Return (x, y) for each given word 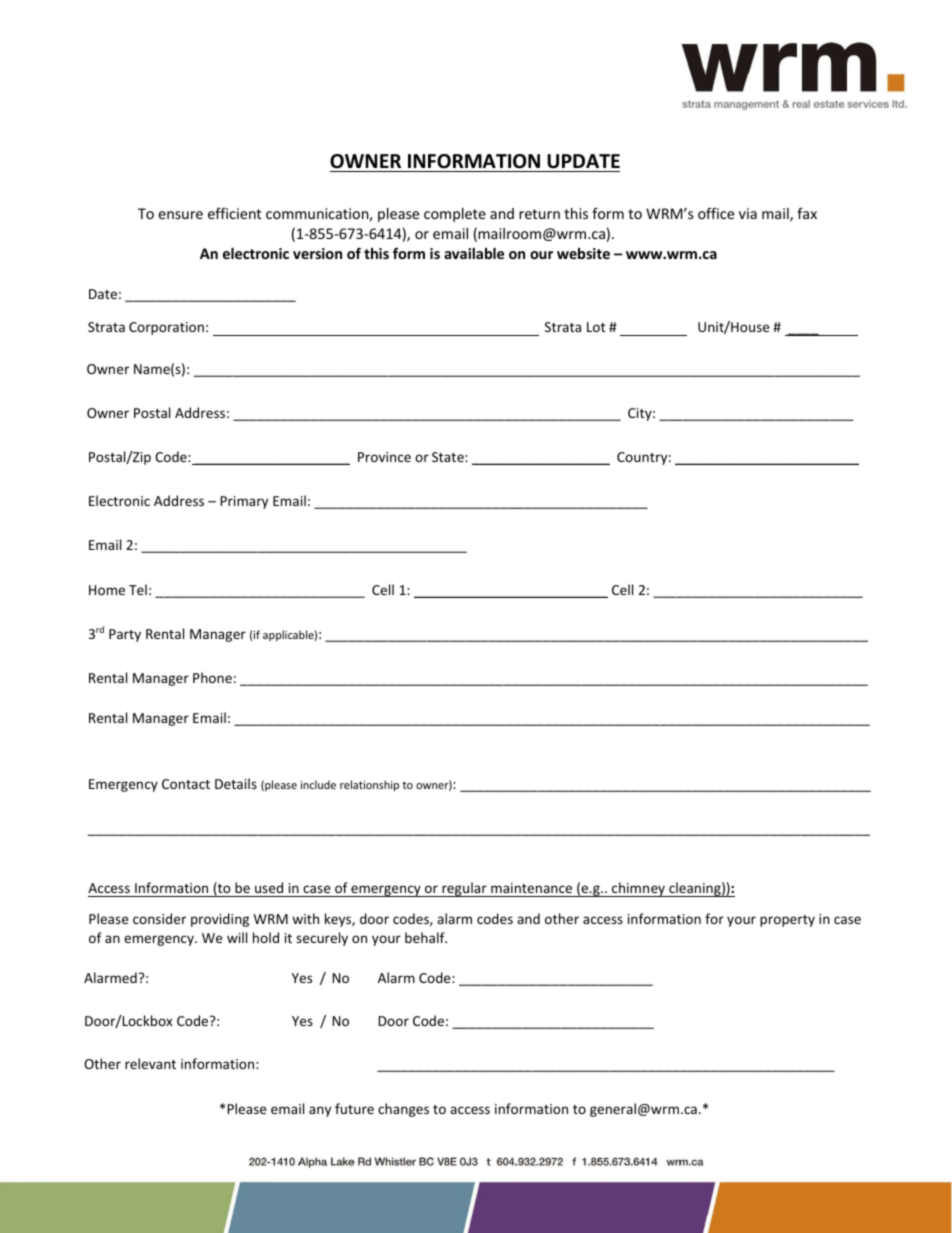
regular (464, 889)
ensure (180, 215)
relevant (150, 1063)
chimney (638, 889)
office (716, 213)
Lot (596, 327)
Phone (212, 677)
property (787, 921)
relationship (369, 786)
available (474, 253)
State (449, 457)
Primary (244, 502)
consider (159, 918)
